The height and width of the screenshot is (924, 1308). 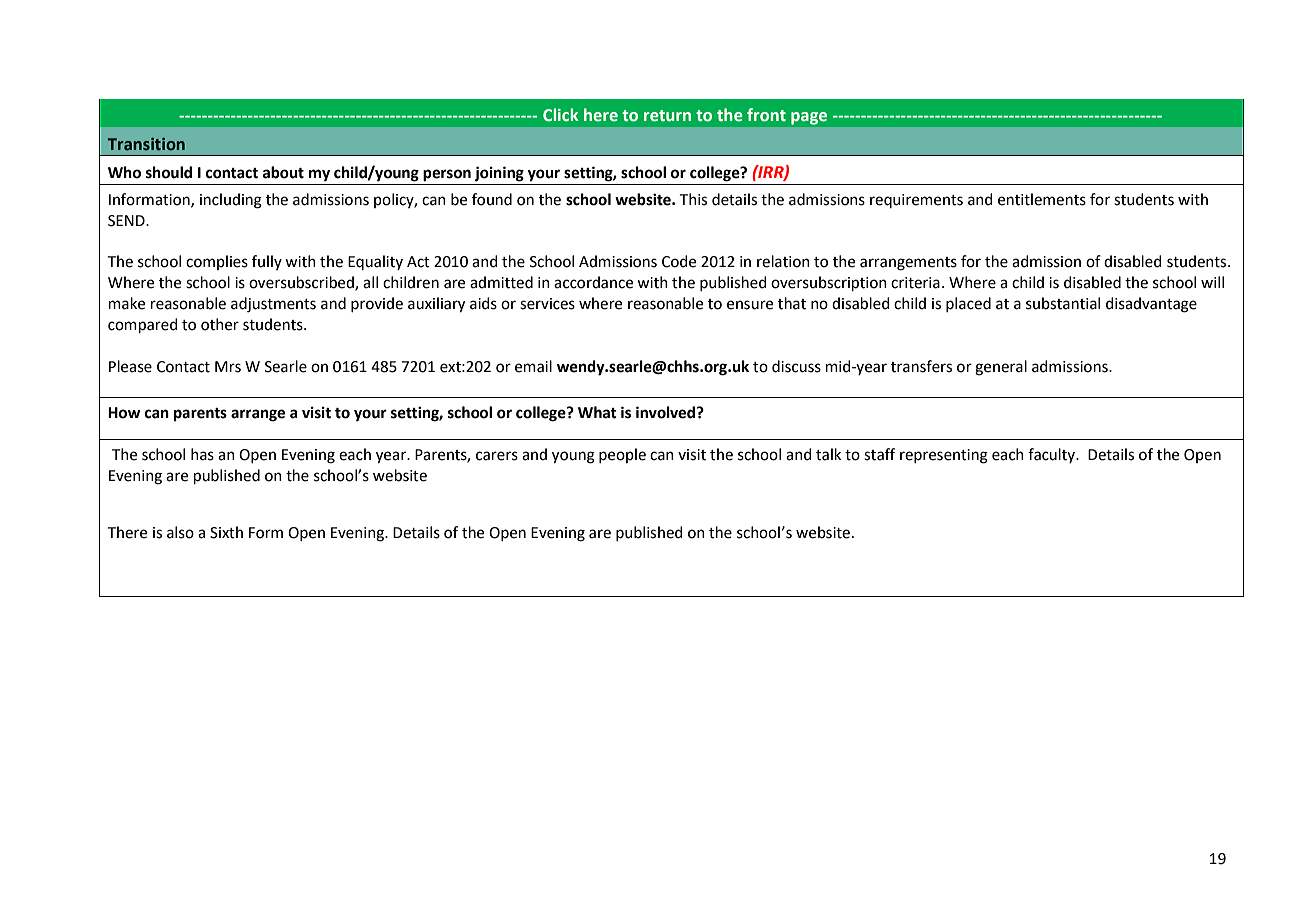 What do you see at coordinates (1063, 303) in the screenshot?
I see `substantial` at bounding box center [1063, 303].
